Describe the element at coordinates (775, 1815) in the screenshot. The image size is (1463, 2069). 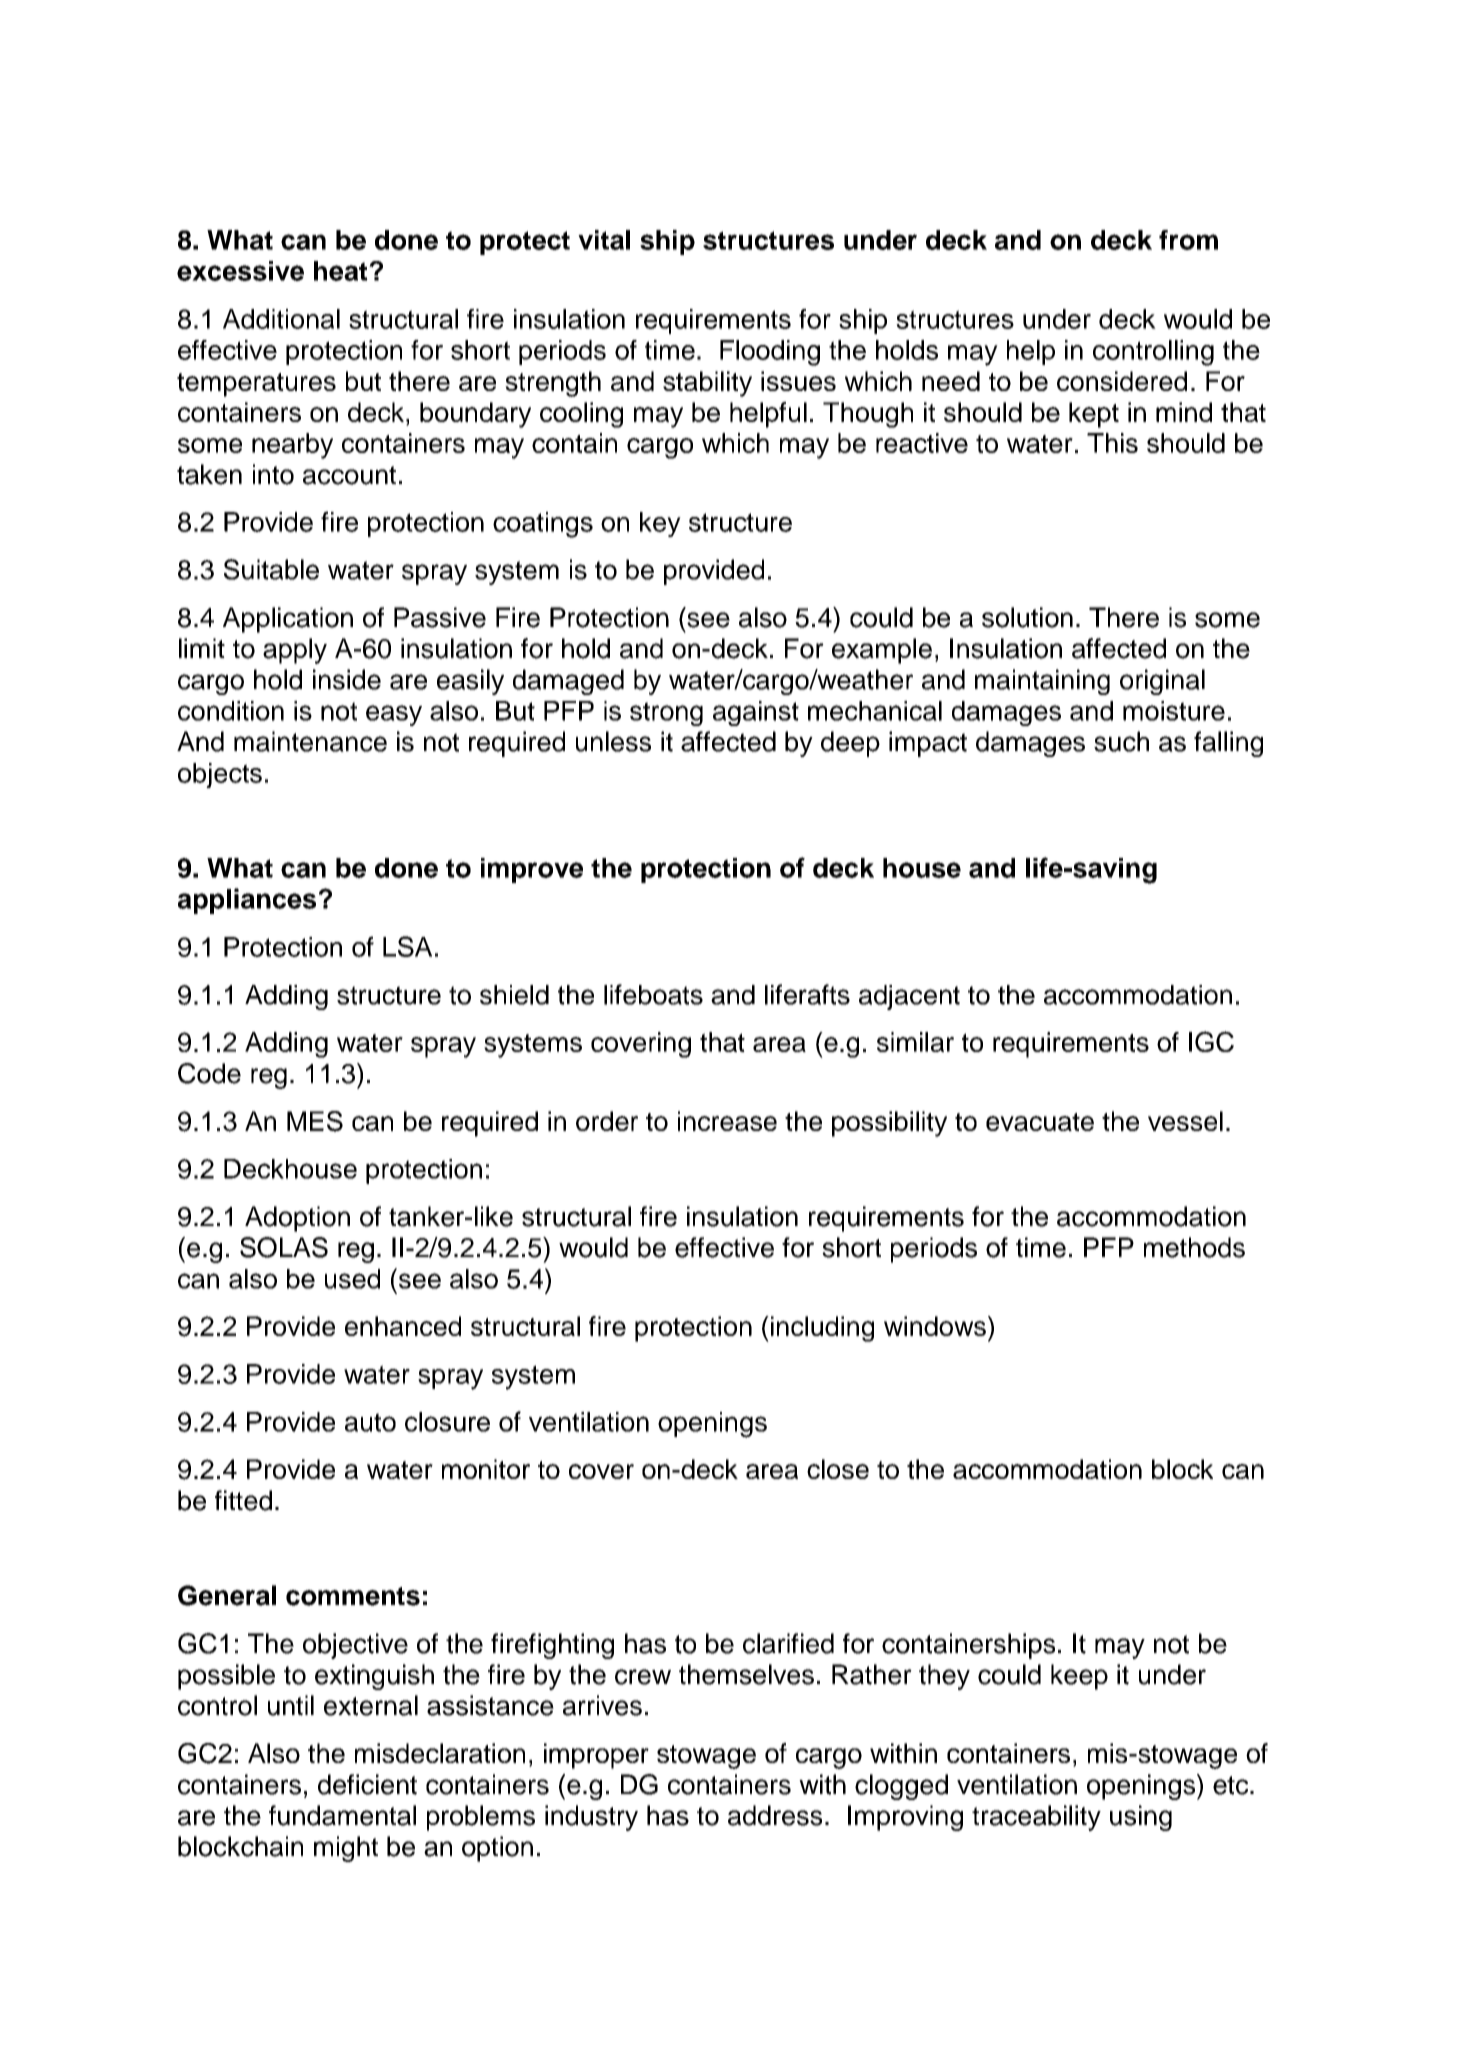
I see `address` at that location.
